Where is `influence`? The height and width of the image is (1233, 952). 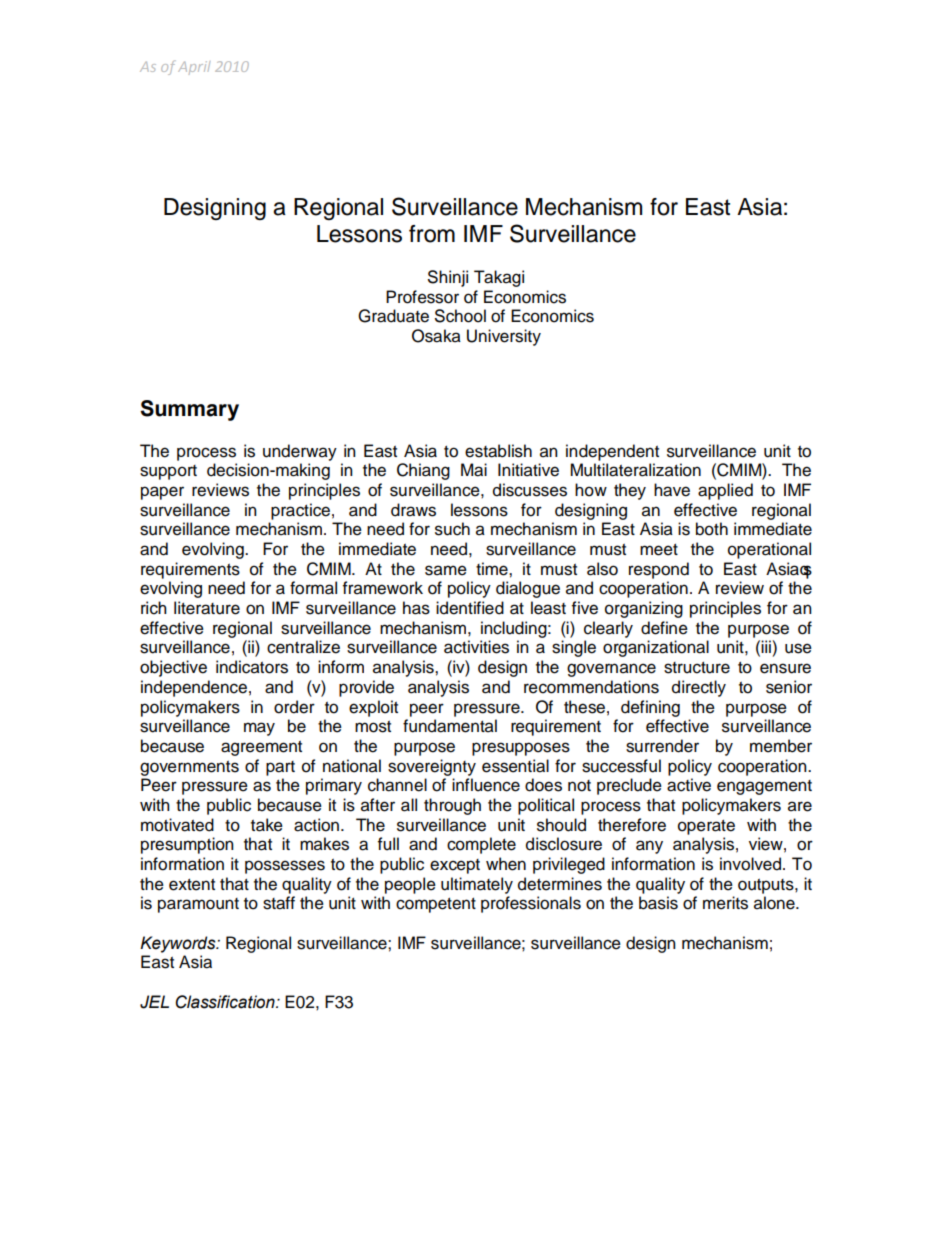
influence is located at coordinates (486, 785).
